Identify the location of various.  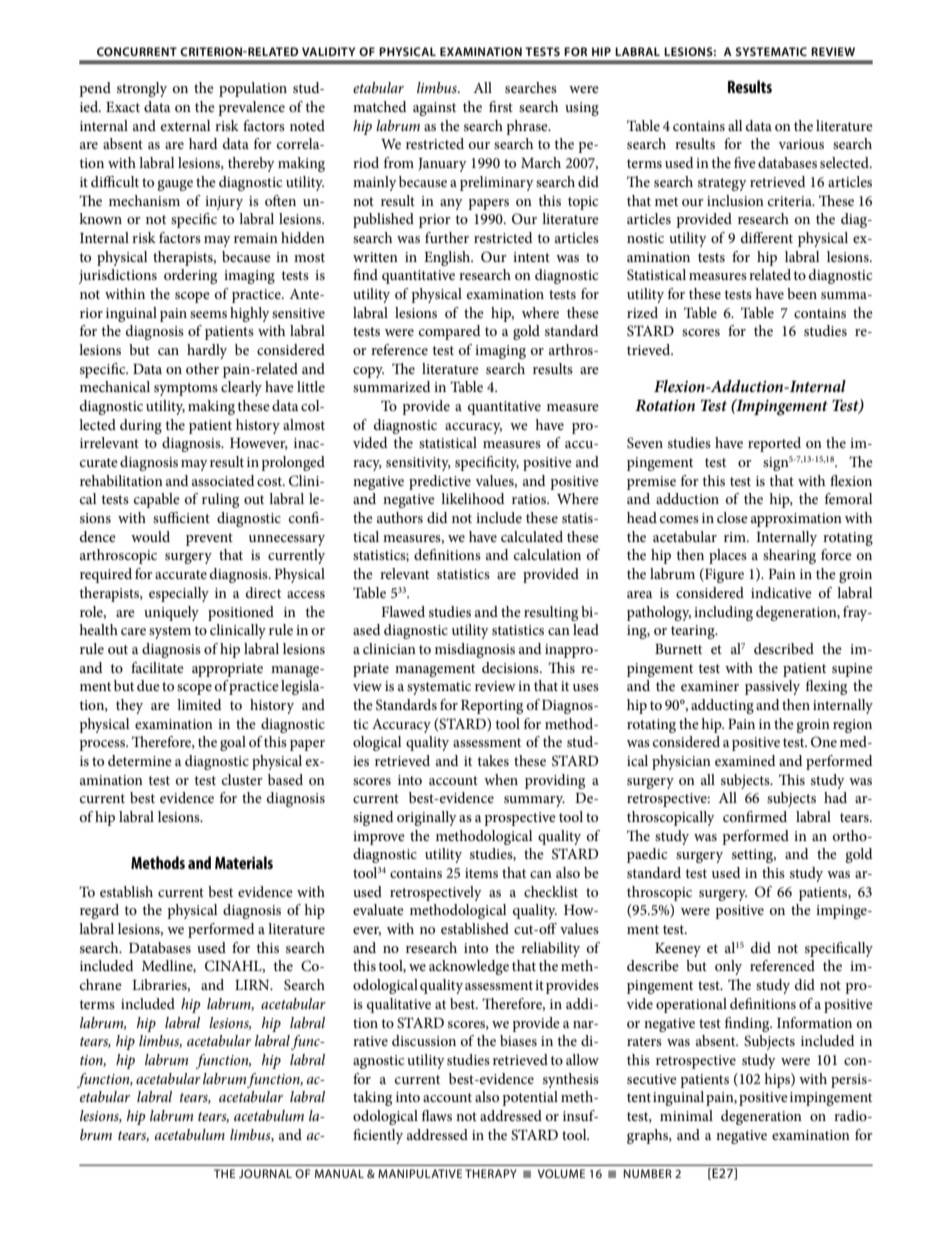
(801, 144).
